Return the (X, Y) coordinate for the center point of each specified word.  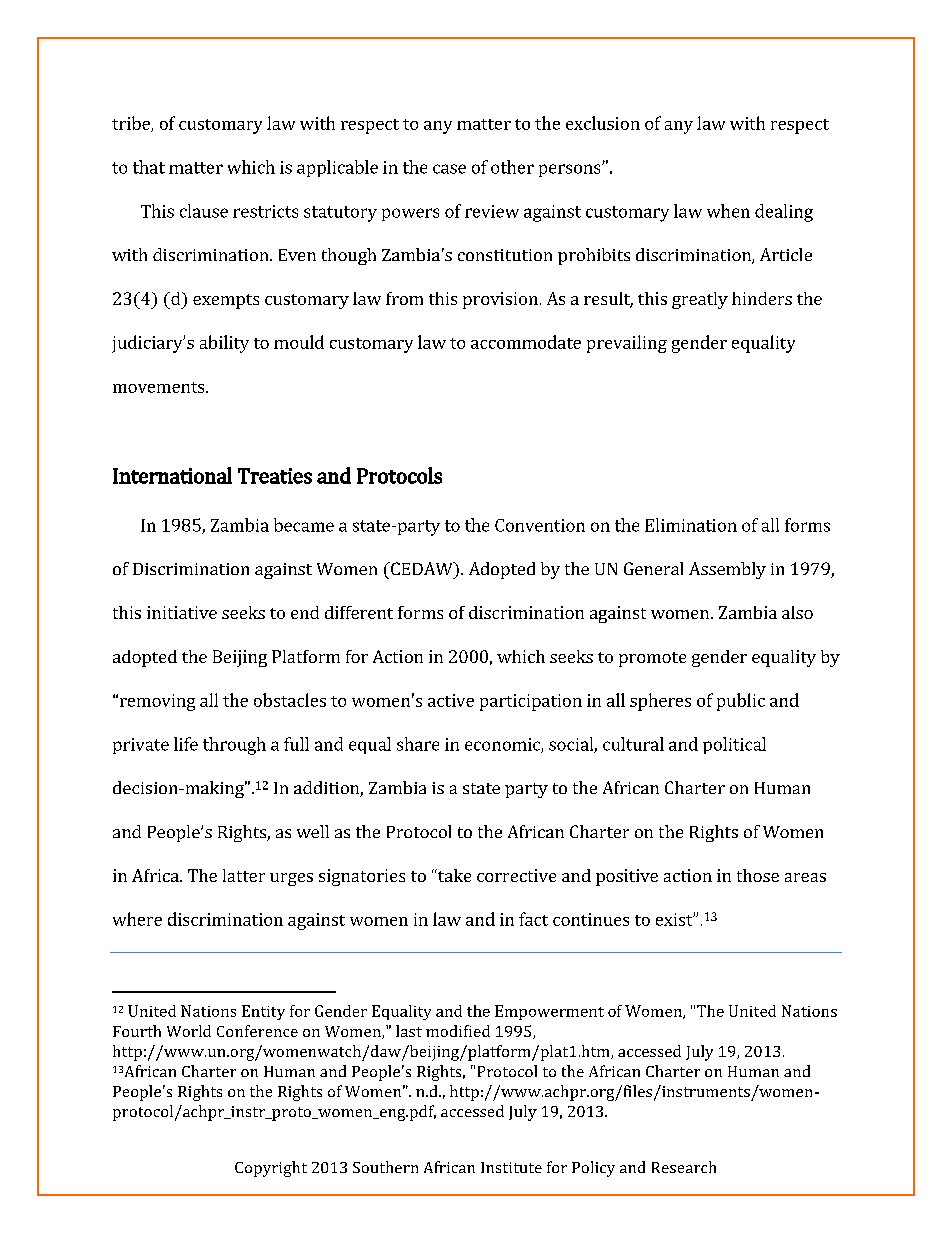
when (728, 211)
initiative (182, 612)
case (449, 169)
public (741, 702)
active (451, 700)
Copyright (271, 1169)
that (149, 167)
